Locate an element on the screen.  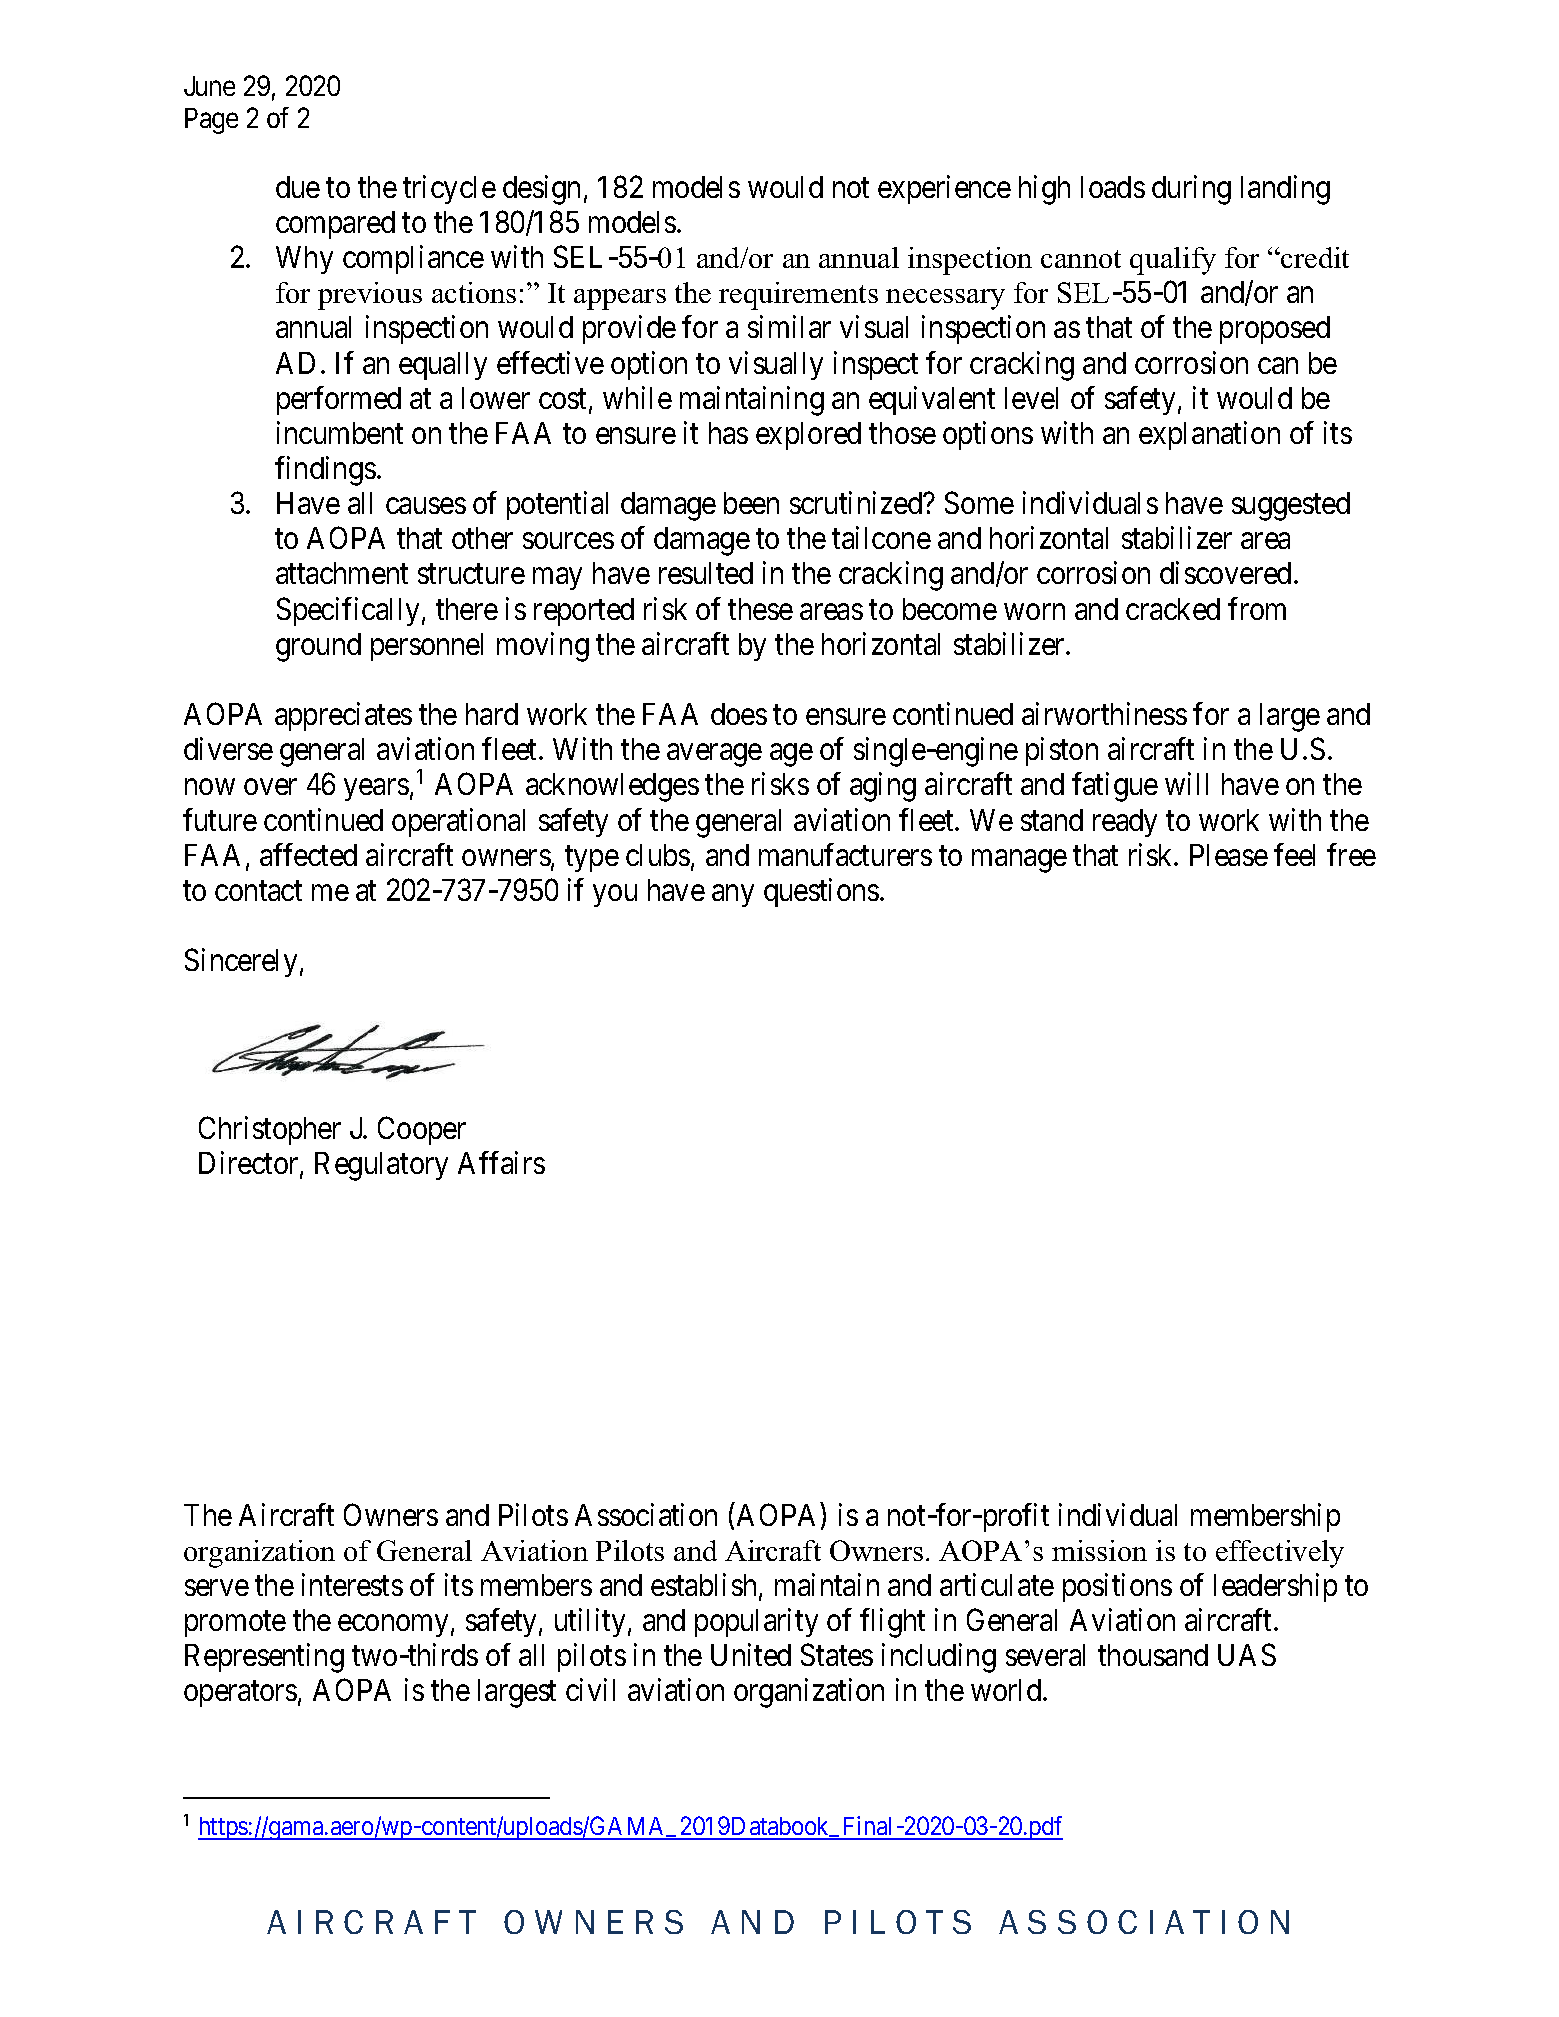
Regulatory is located at coordinates (381, 1166).
